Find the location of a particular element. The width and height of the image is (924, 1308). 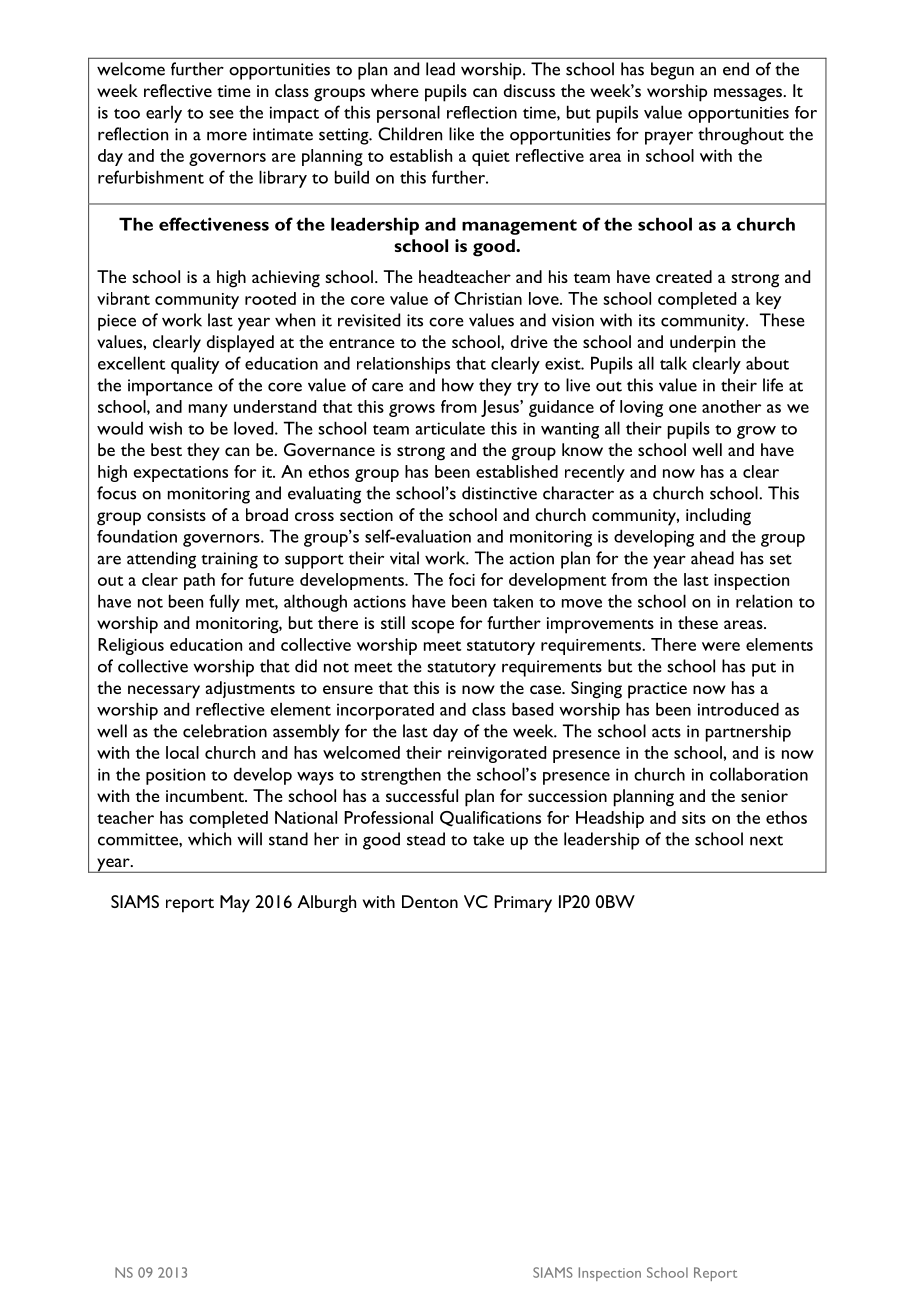

fully is located at coordinates (224, 603).
